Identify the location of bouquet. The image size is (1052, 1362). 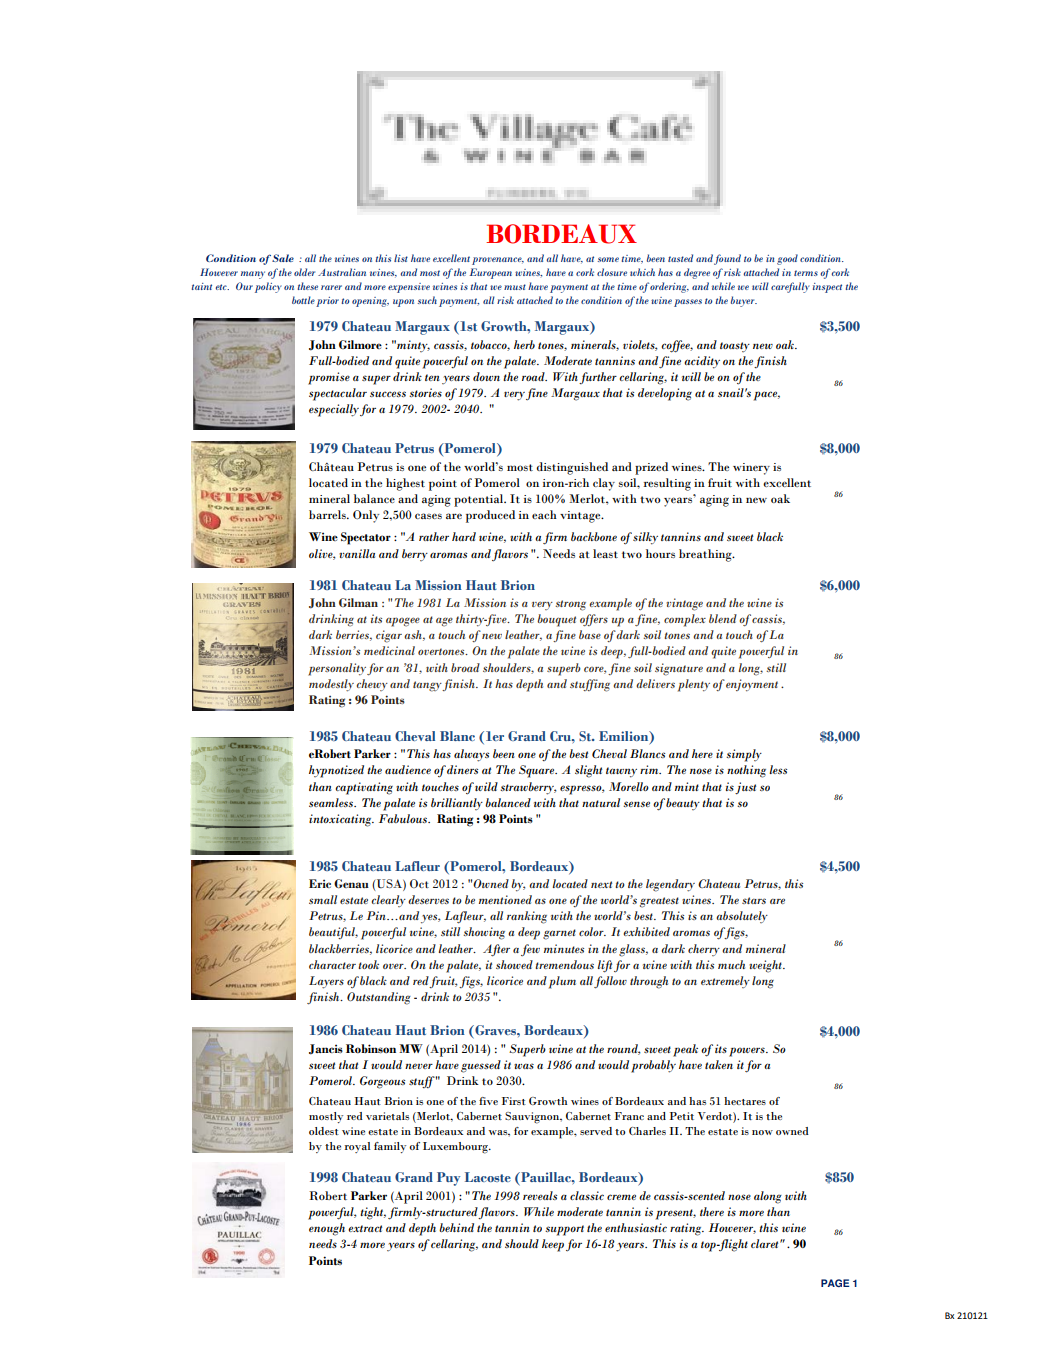
(556, 620).
